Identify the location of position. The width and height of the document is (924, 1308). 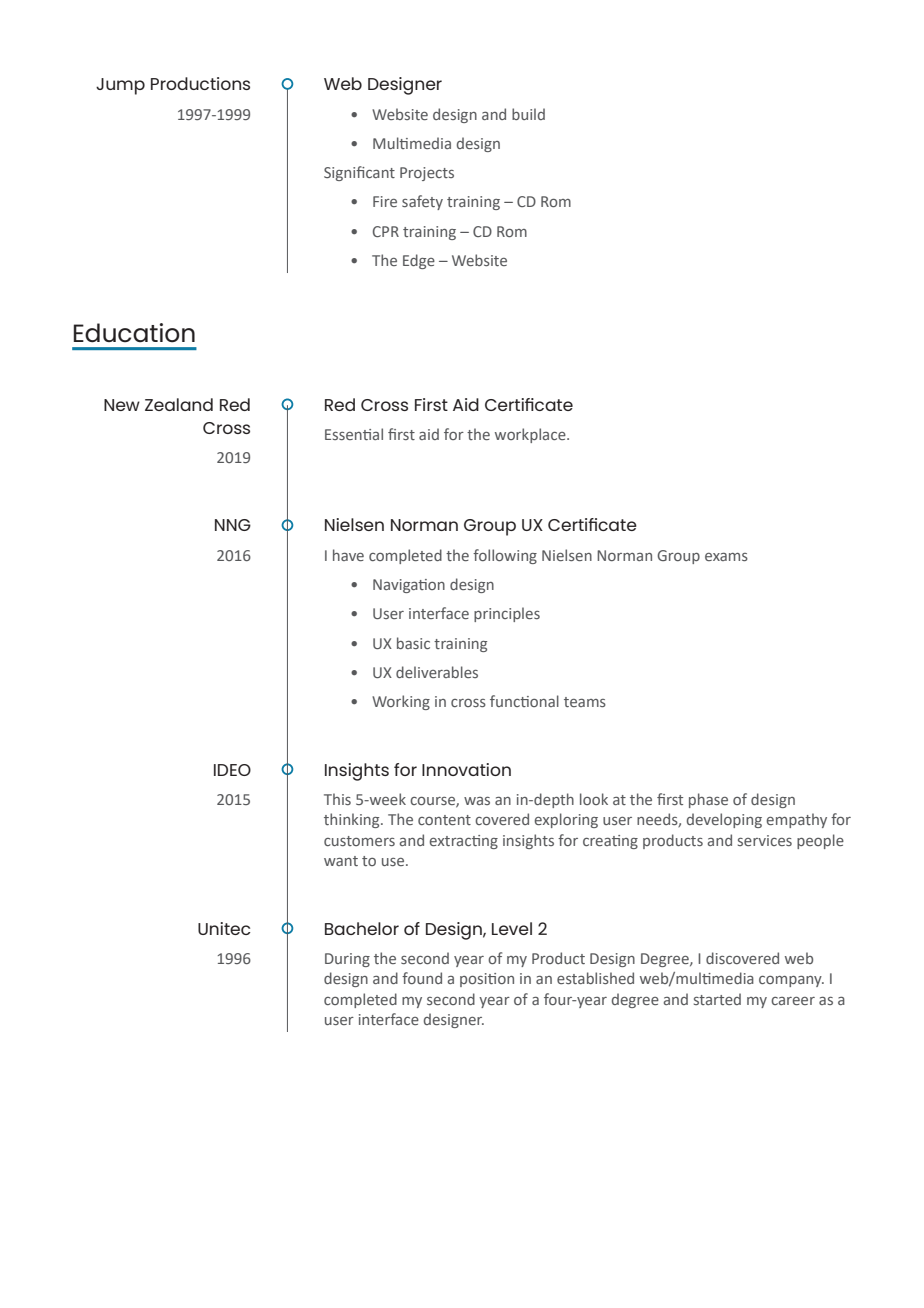
(487, 980).
